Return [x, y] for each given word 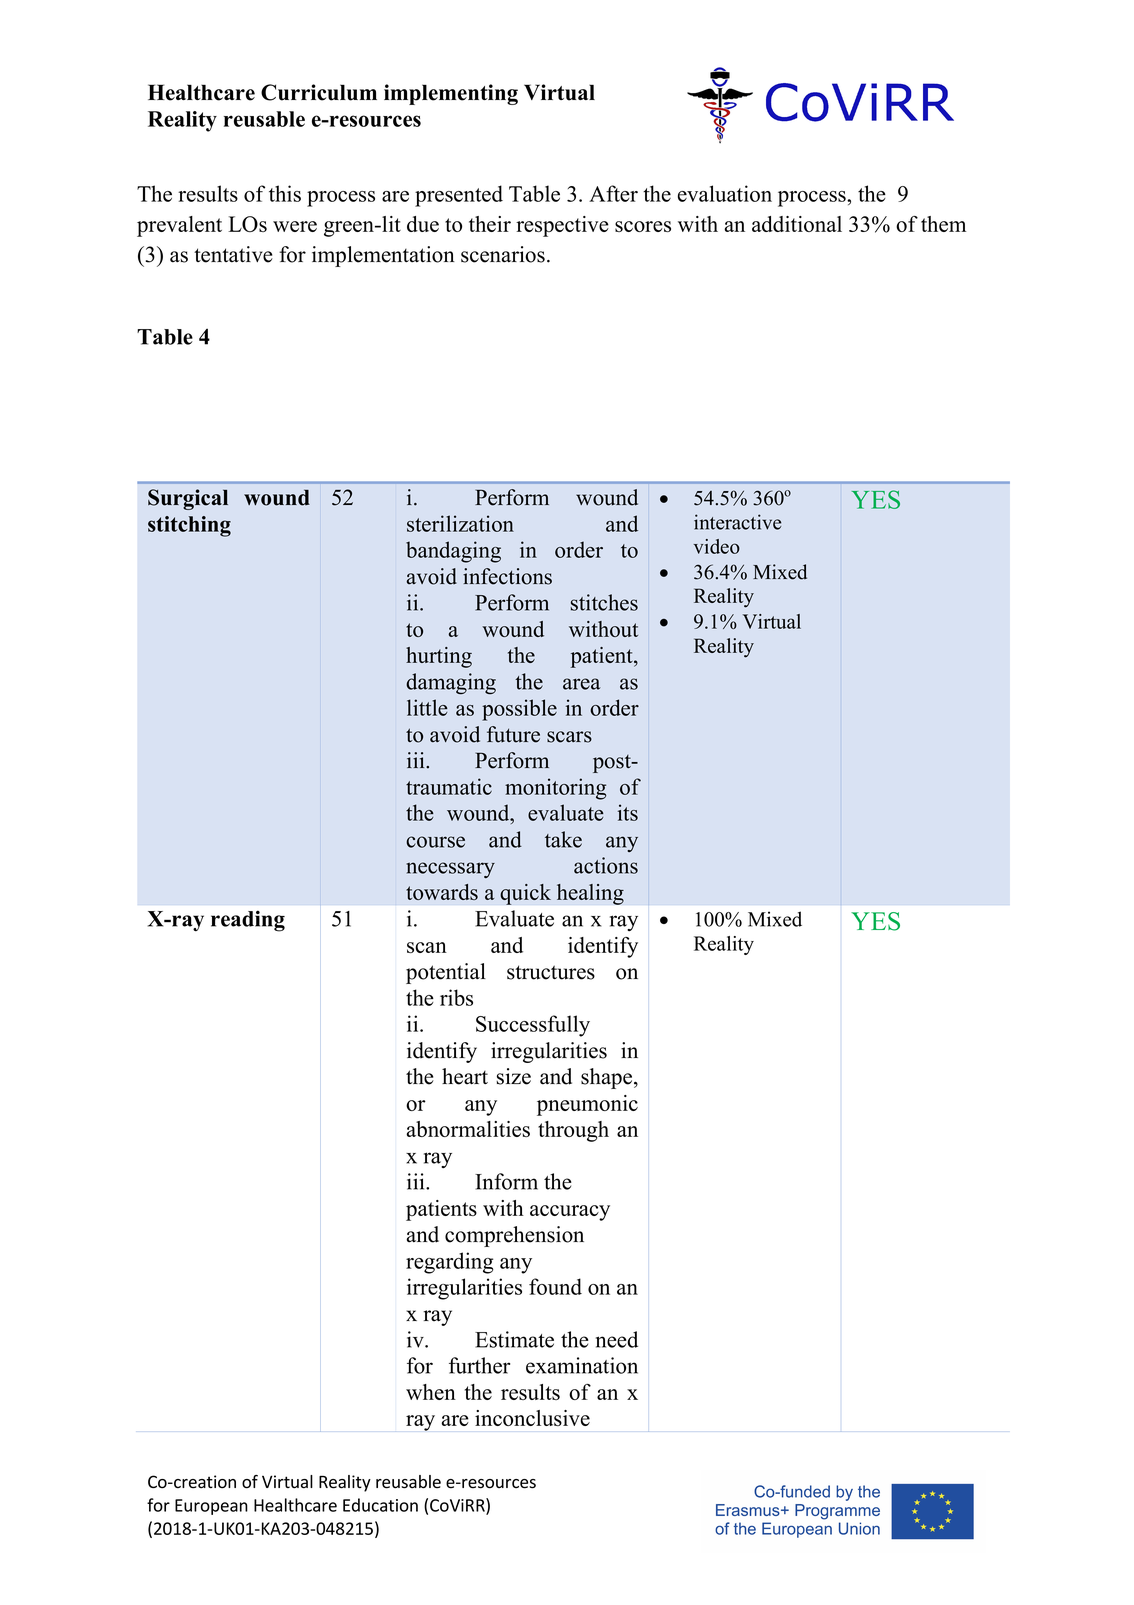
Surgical [188, 499]
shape [608, 1078]
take [563, 839]
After [613, 193]
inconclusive [532, 1418]
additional [797, 224]
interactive [737, 522]
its [628, 812]
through [573, 1131]
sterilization [460, 523]
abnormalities [468, 1129]
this [285, 193]
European [211, 1507]
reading [248, 921]
